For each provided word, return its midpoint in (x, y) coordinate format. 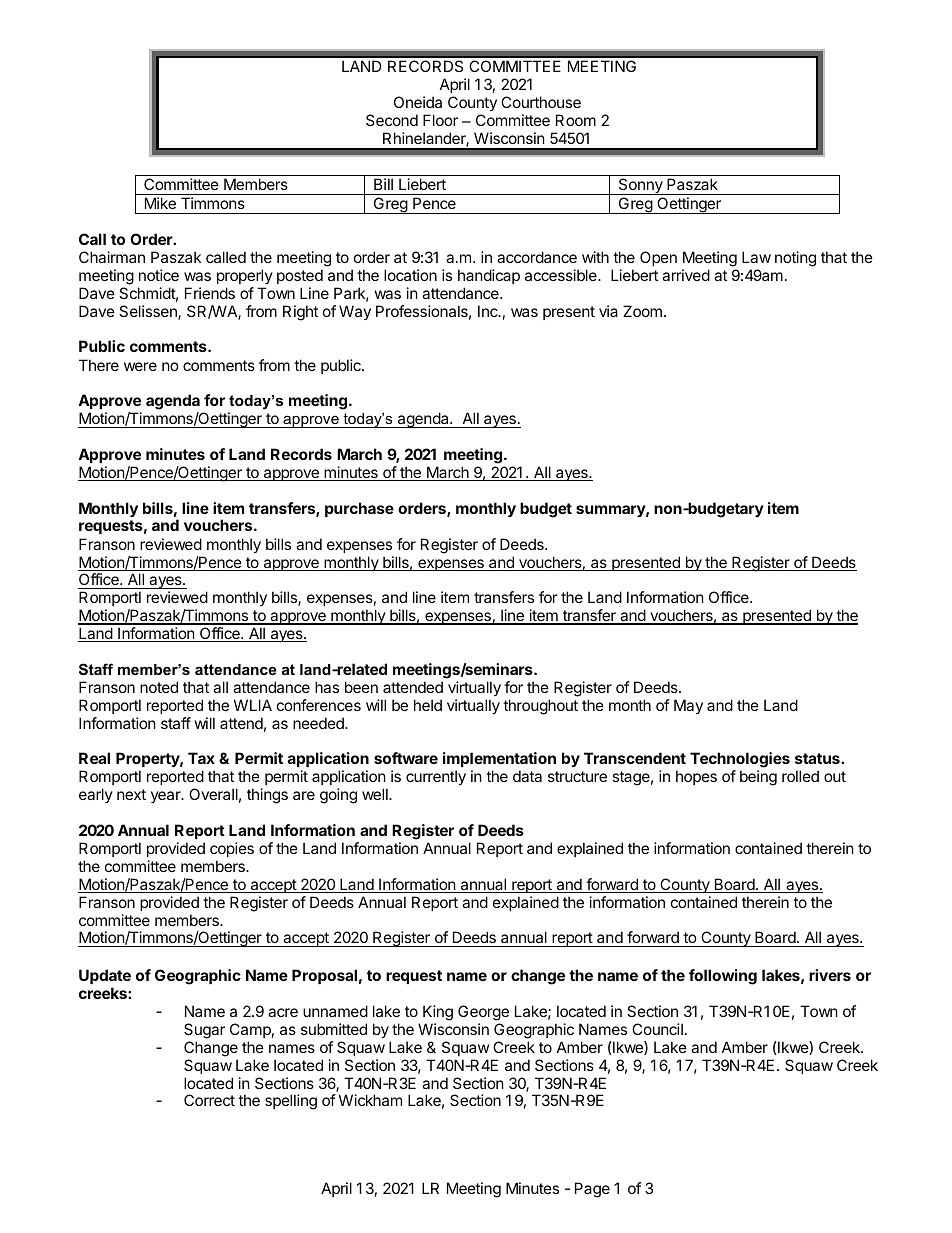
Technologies (740, 761)
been (361, 687)
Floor (440, 120)
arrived (686, 275)
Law (756, 257)
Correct (209, 1100)
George (483, 1013)
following (723, 977)
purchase (359, 509)
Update (105, 976)
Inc (489, 311)
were (140, 366)
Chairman (112, 257)
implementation (499, 759)
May (688, 706)
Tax (201, 758)
